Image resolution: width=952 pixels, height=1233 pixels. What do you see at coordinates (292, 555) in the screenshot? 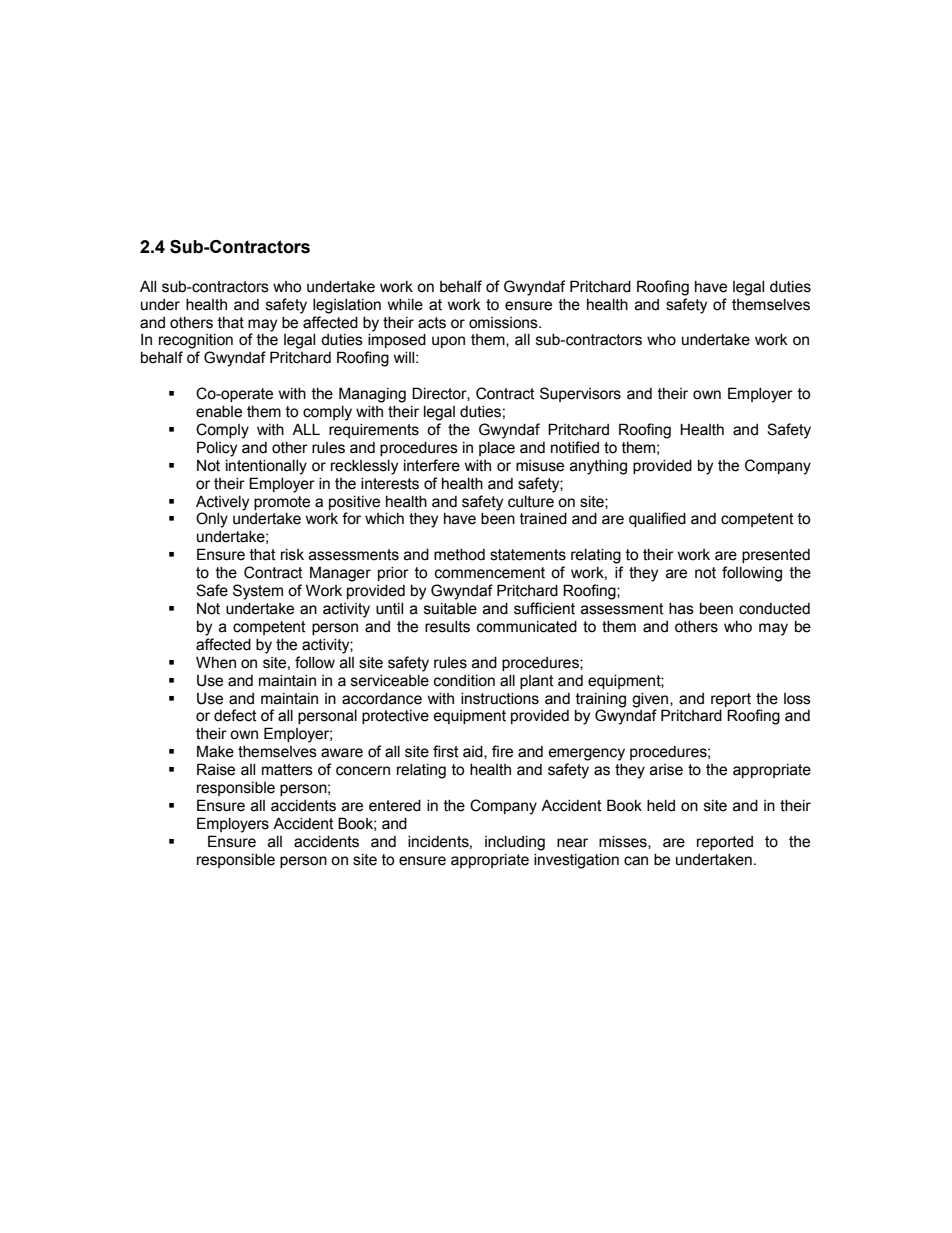
I see `risk` at bounding box center [292, 555].
